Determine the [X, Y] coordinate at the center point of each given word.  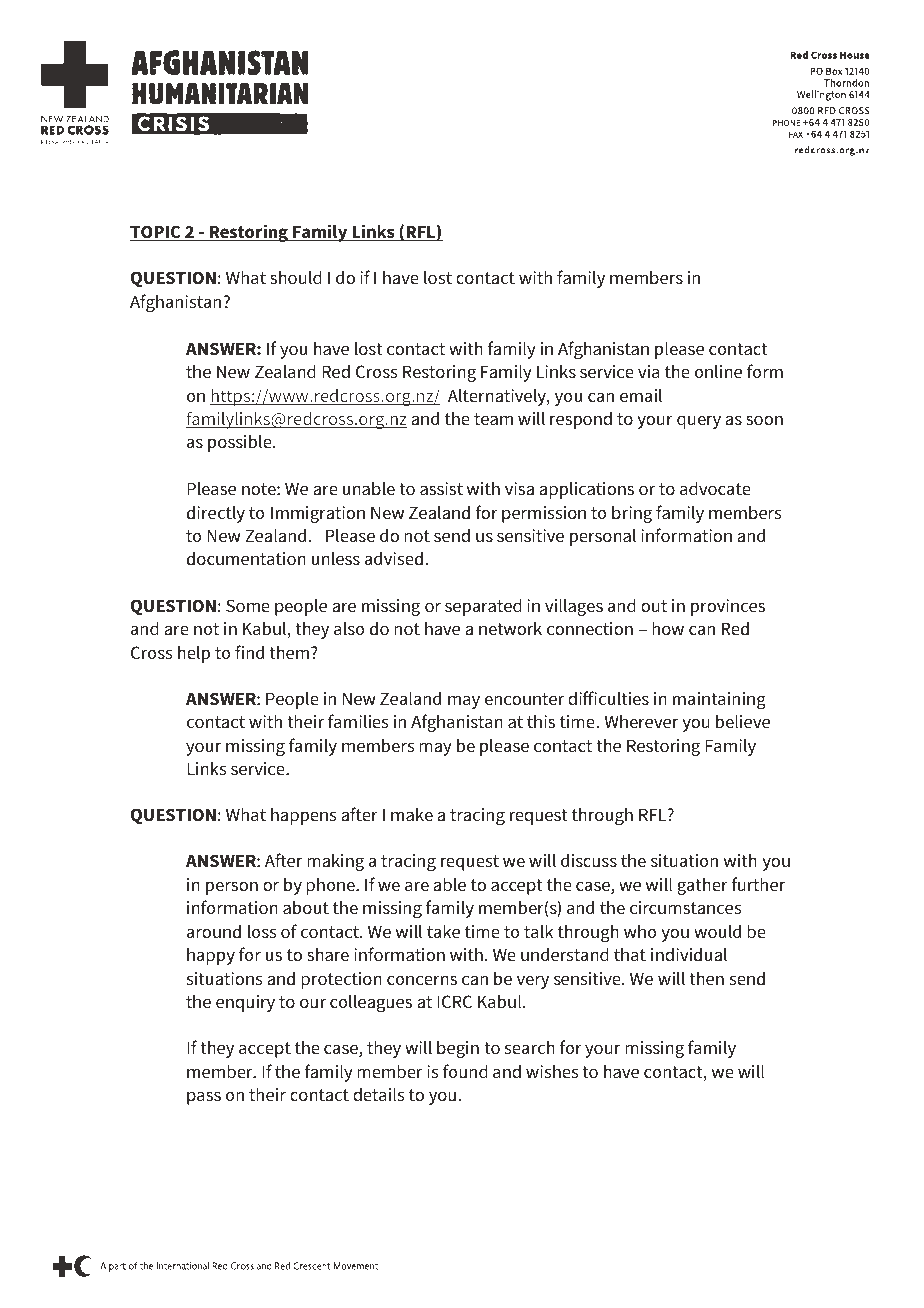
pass [204, 1098]
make [412, 814]
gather [702, 886]
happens [303, 816]
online [718, 371]
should [296, 277]
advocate [715, 488]
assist [441, 489]
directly [216, 514]
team [493, 419]
